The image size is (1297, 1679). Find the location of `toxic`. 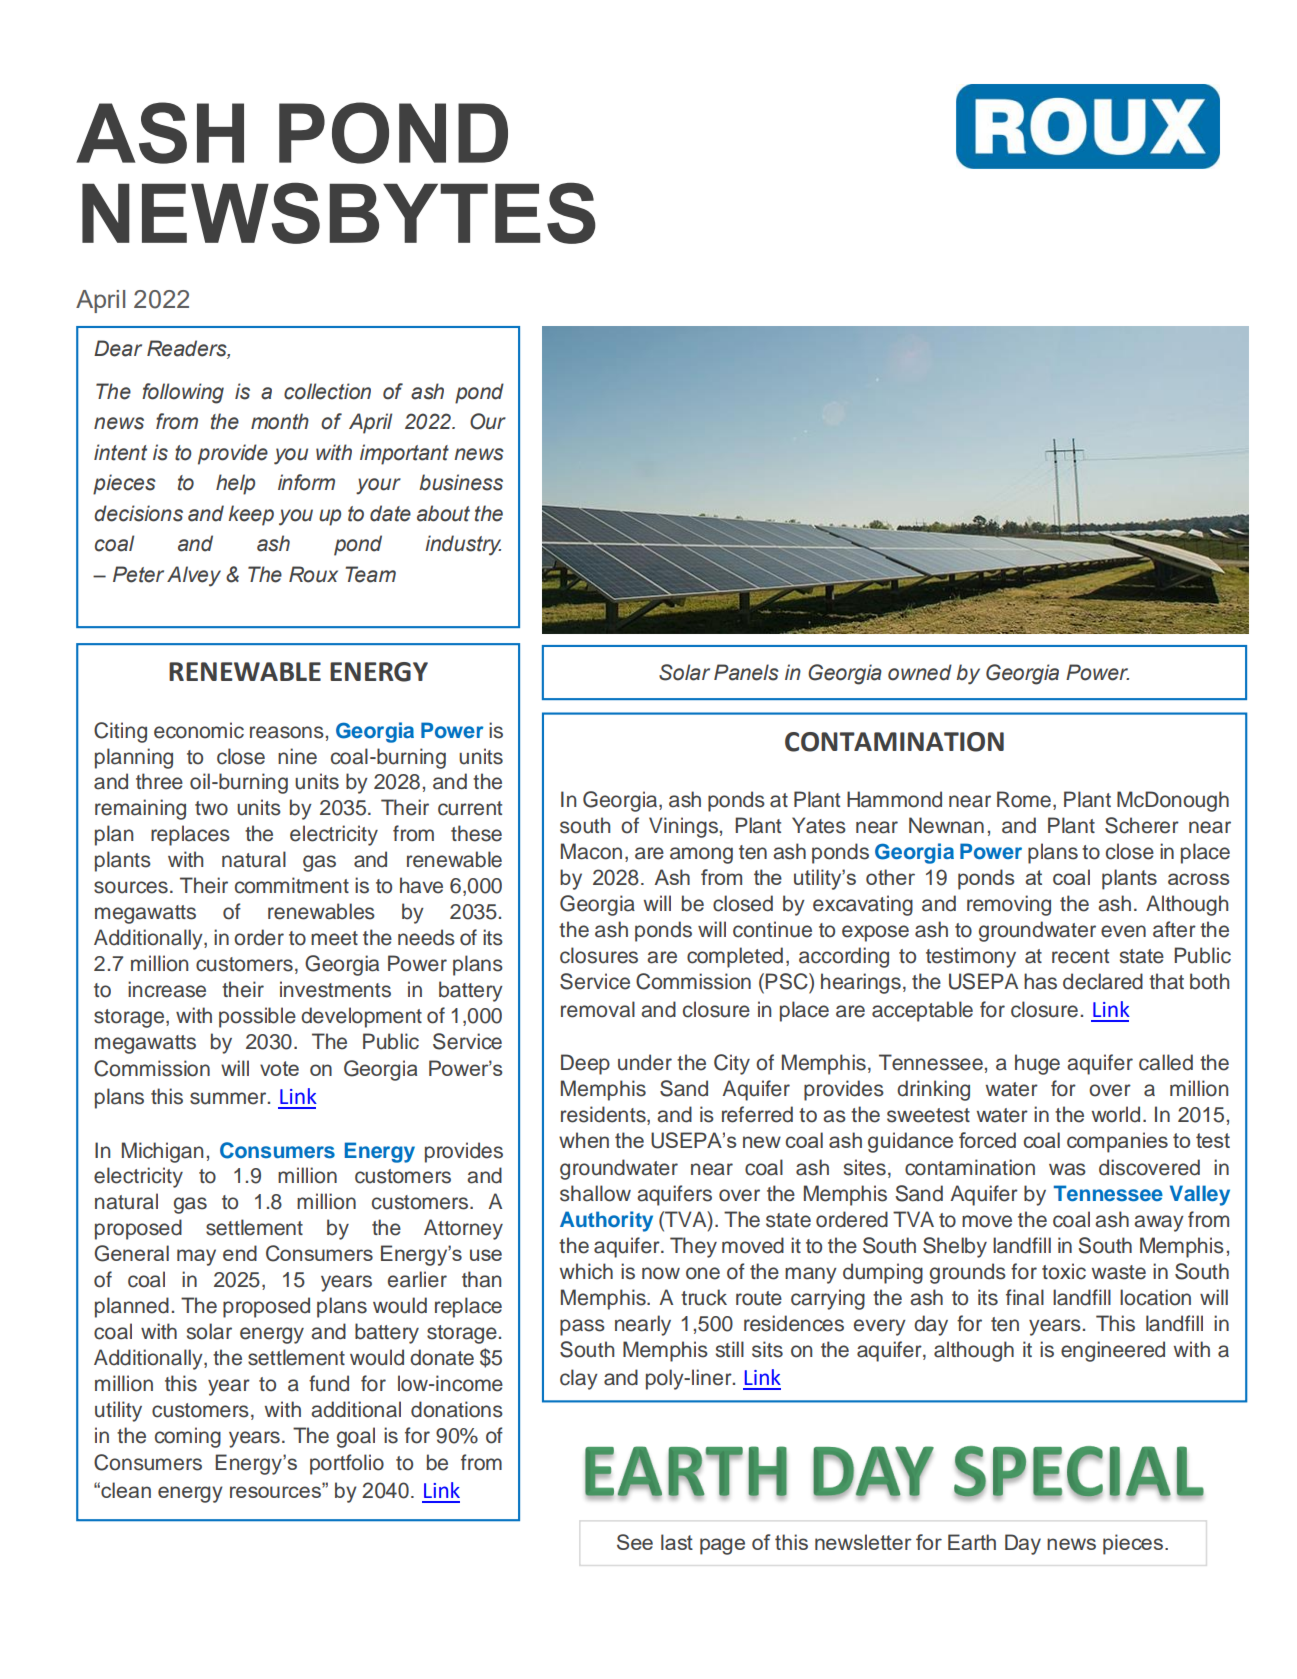

toxic is located at coordinates (1064, 1271).
